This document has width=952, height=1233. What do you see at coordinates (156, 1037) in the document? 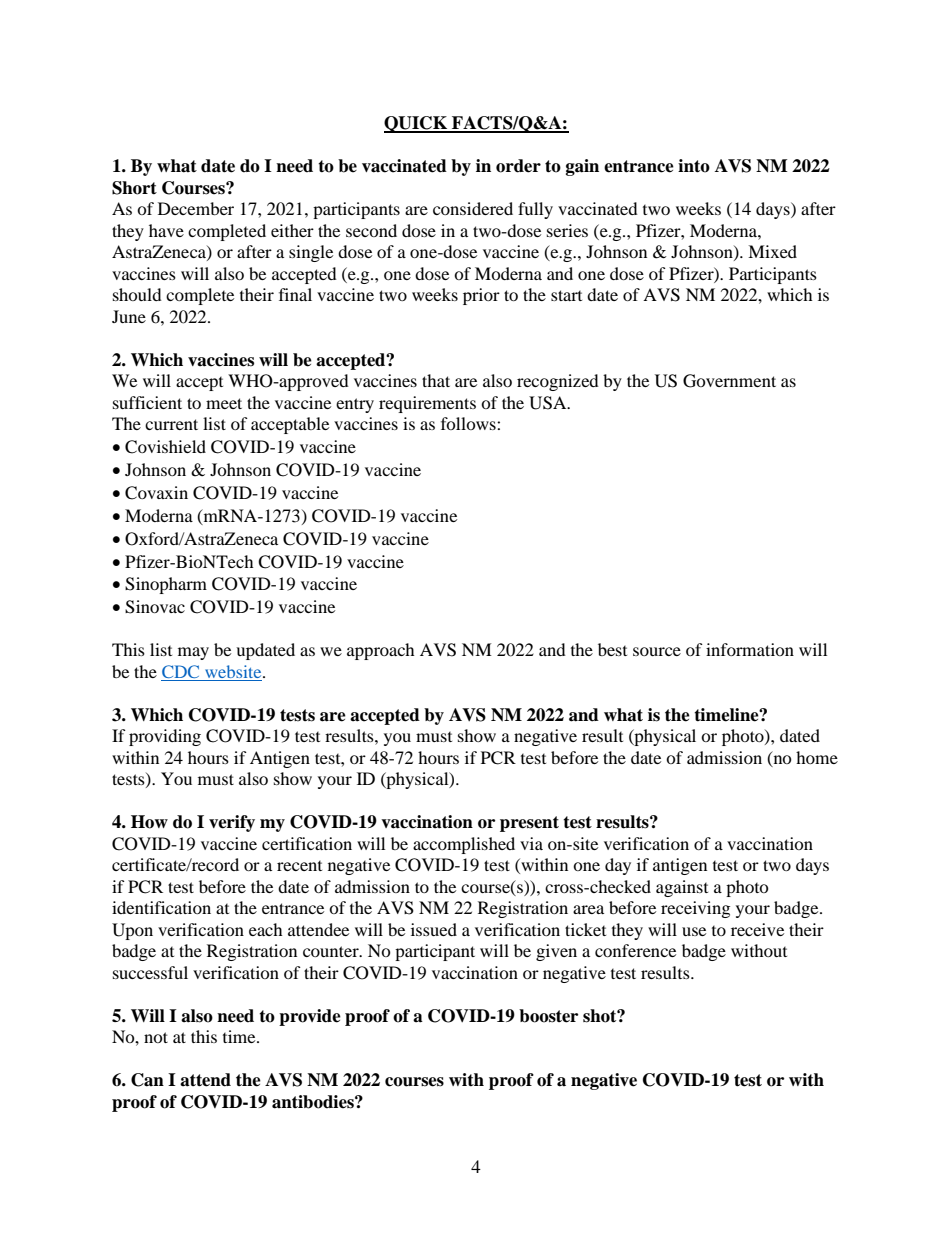
I see `not` at bounding box center [156, 1037].
